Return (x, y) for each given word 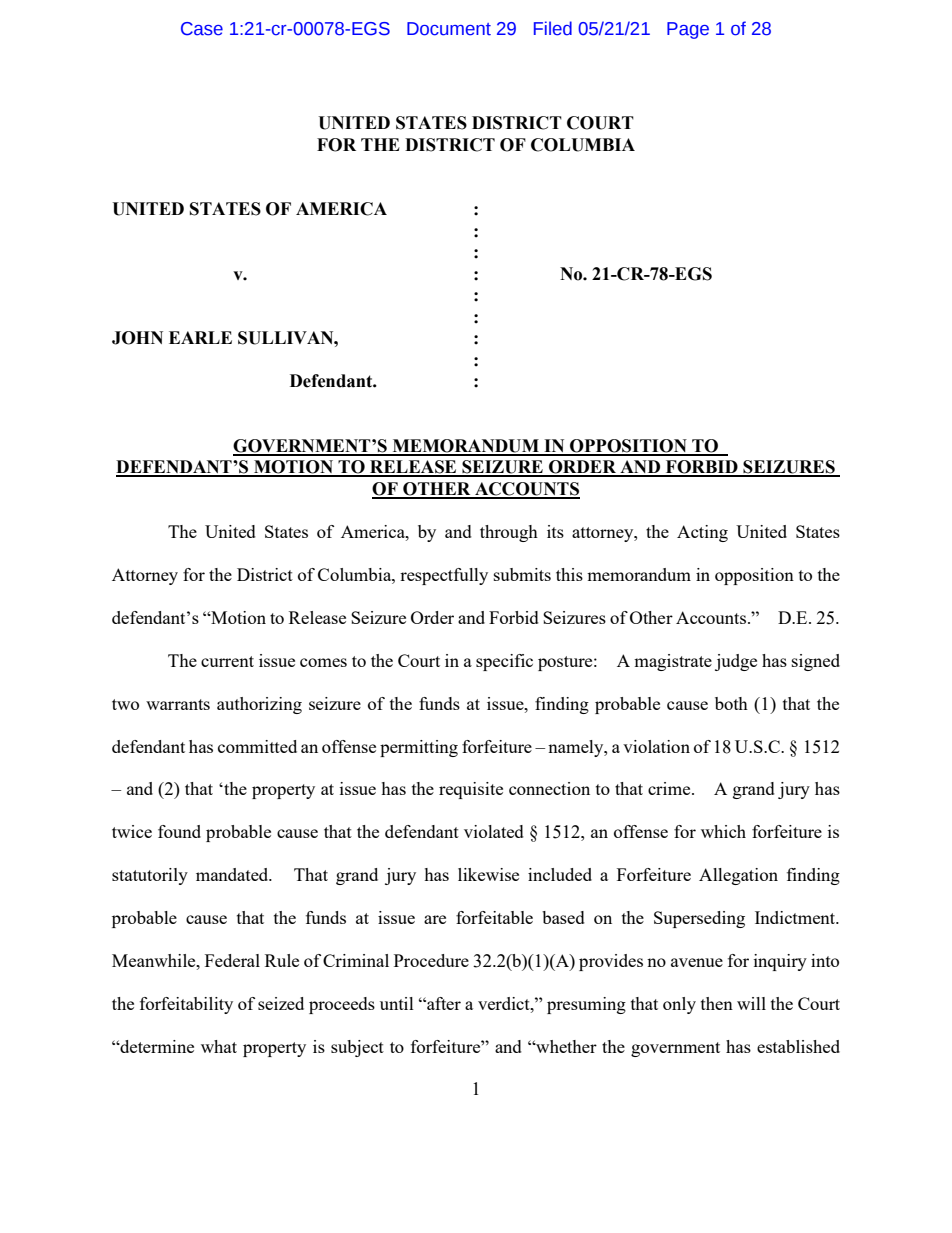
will (751, 1003)
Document (449, 29)
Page (688, 30)
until (397, 1003)
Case (202, 29)
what (219, 1046)
